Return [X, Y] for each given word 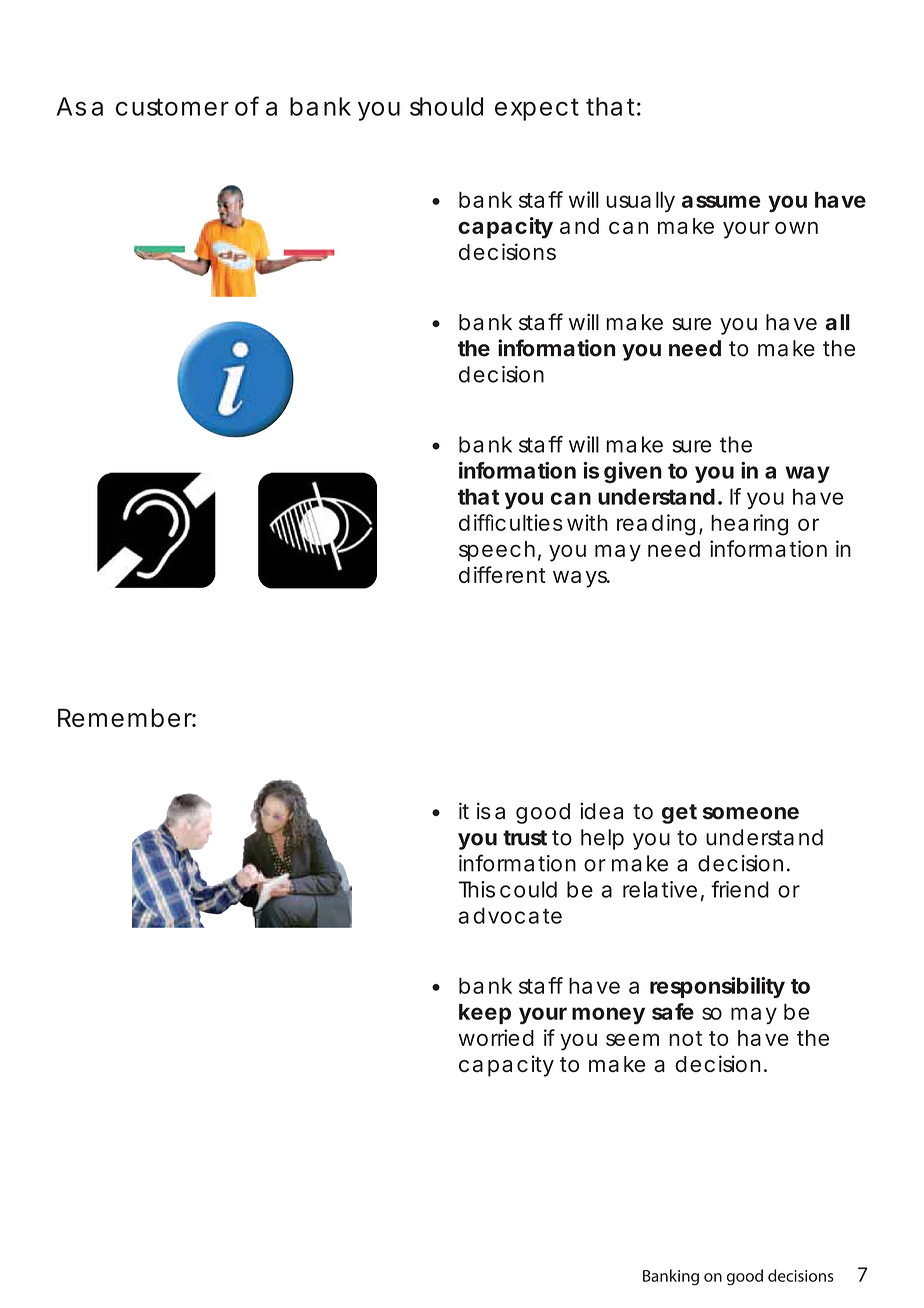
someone [751, 813]
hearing [749, 525]
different [502, 574]
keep [485, 1014]
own [796, 228]
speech [497, 551]
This [477, 889]
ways [581, 579]
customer [172, 107]
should [446, 106]
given [633, 472]
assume [721, 201]
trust [525, 838]
